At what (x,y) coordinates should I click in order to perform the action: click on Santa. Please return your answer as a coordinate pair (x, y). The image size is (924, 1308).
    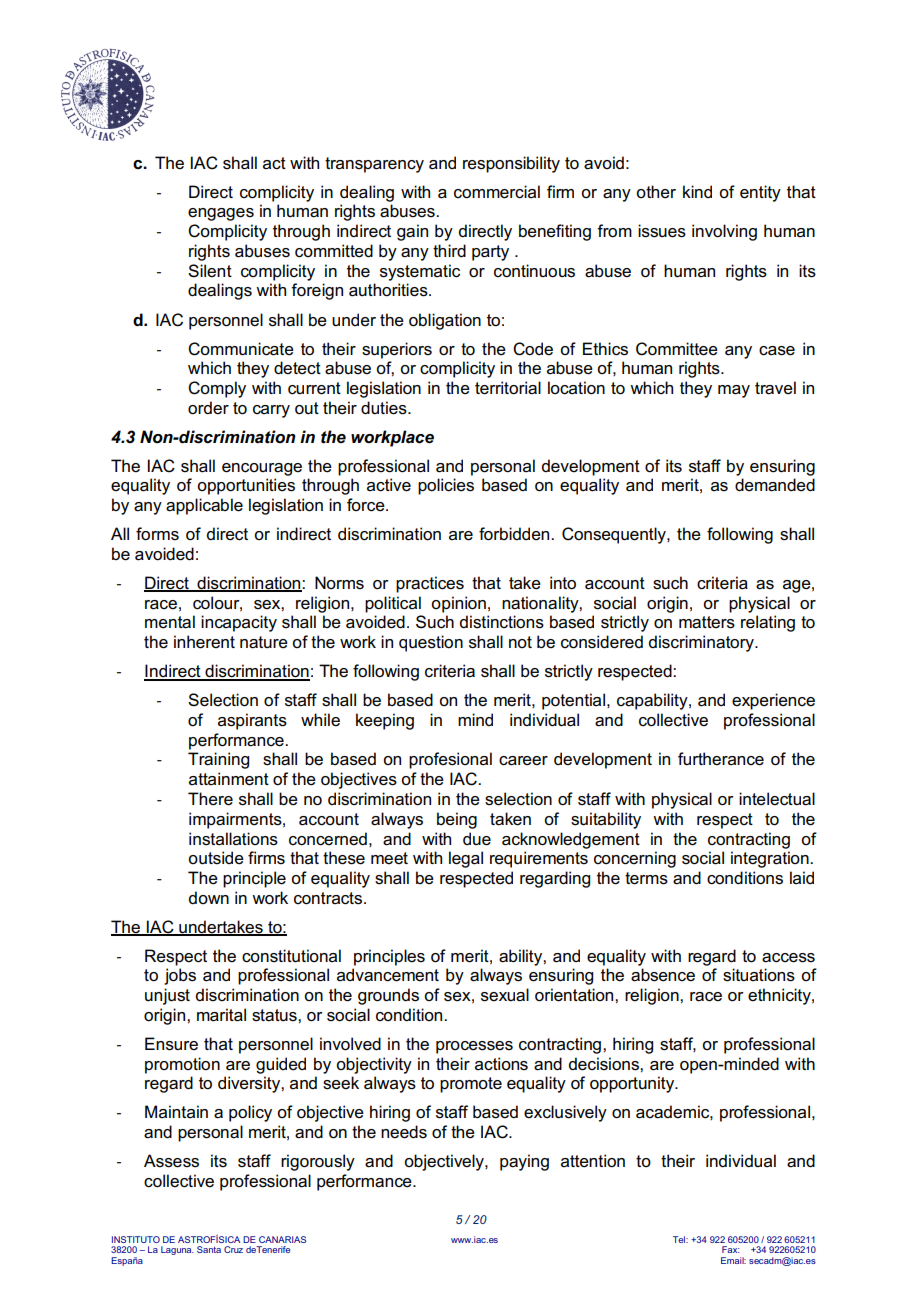
    Looking at the image, I should click on (209, 1249).
